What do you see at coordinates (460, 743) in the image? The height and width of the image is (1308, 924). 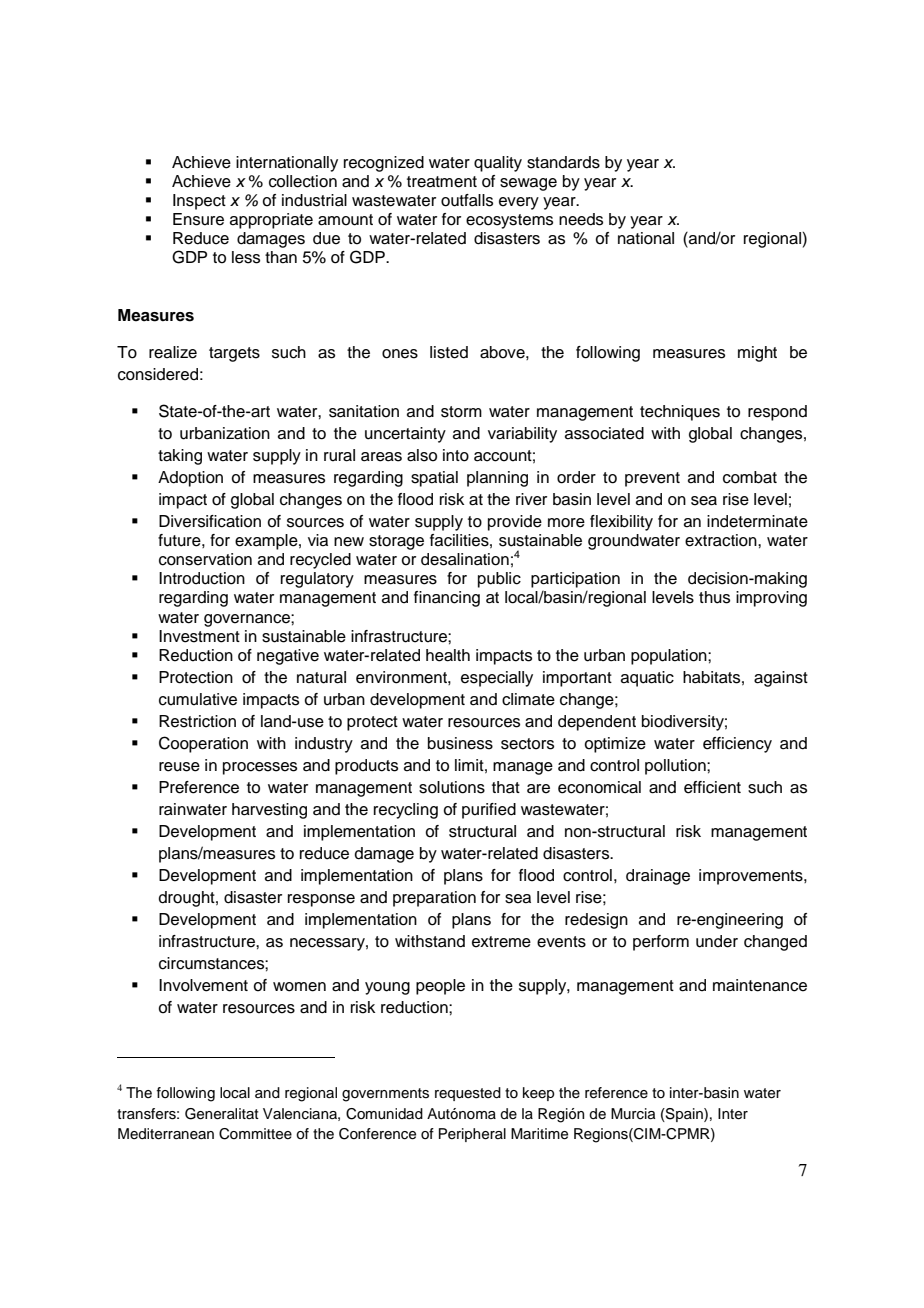 I see `business` at bounding box center [460, 743].
